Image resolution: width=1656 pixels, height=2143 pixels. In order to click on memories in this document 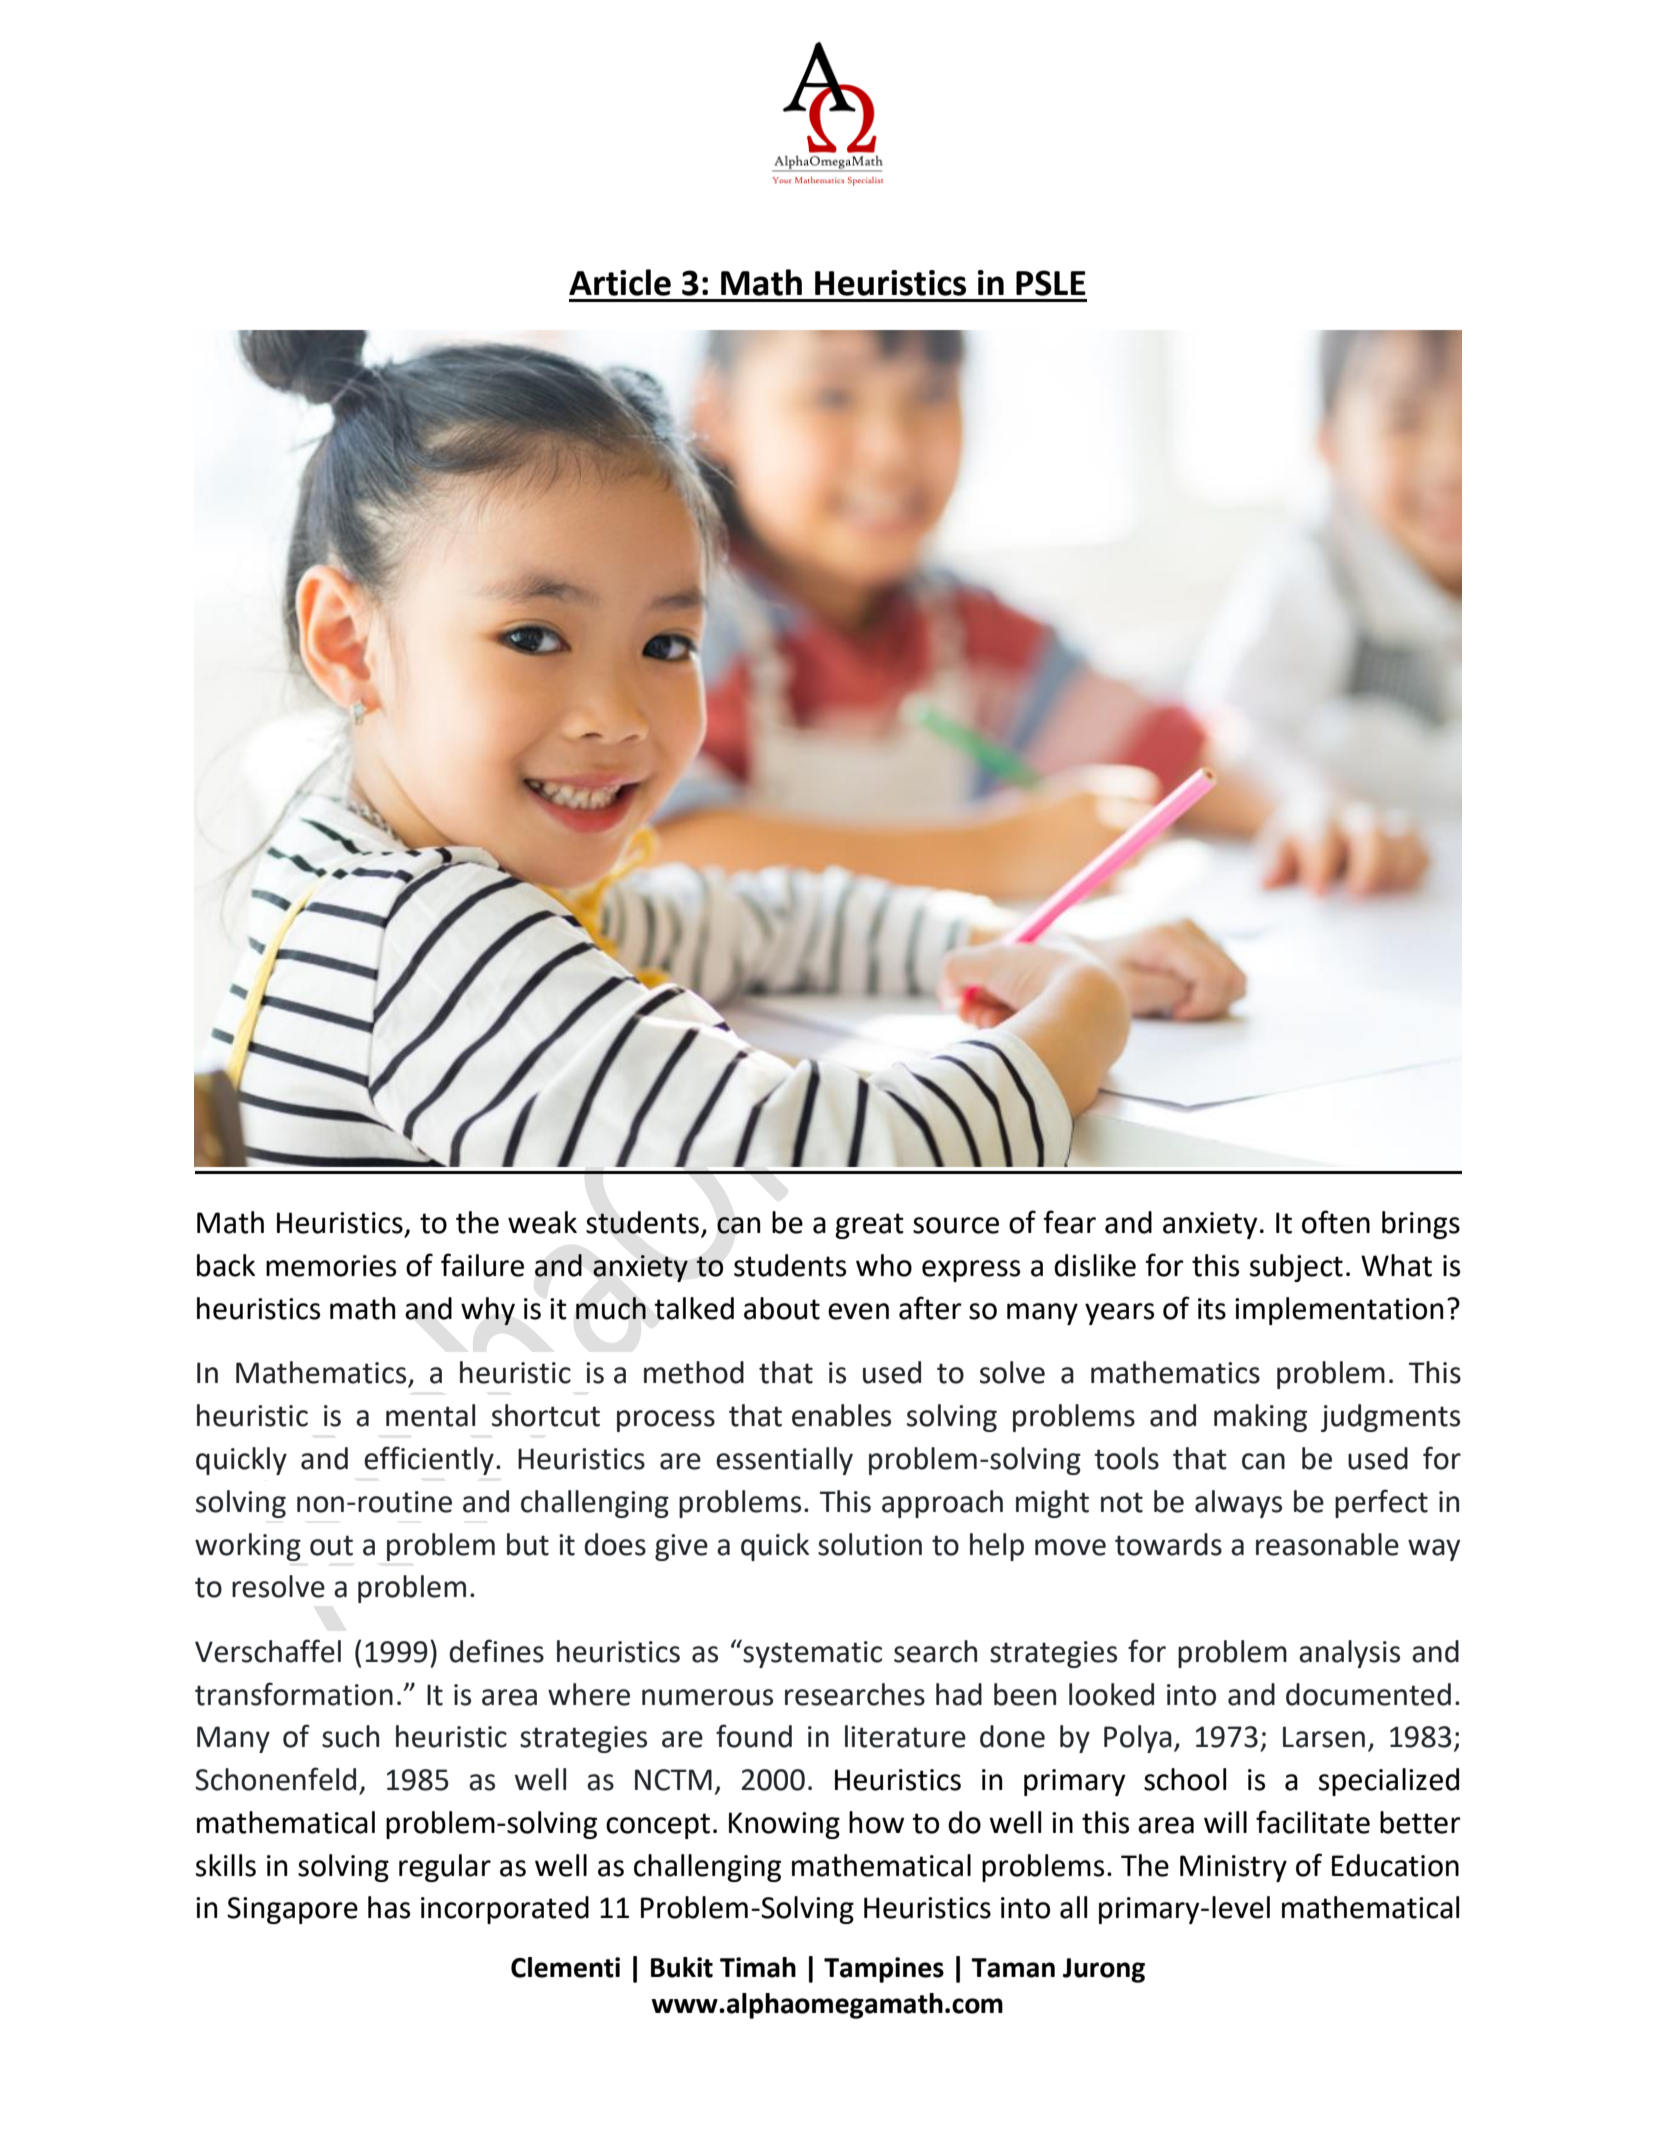, I will do `click(331, 1266)`.
